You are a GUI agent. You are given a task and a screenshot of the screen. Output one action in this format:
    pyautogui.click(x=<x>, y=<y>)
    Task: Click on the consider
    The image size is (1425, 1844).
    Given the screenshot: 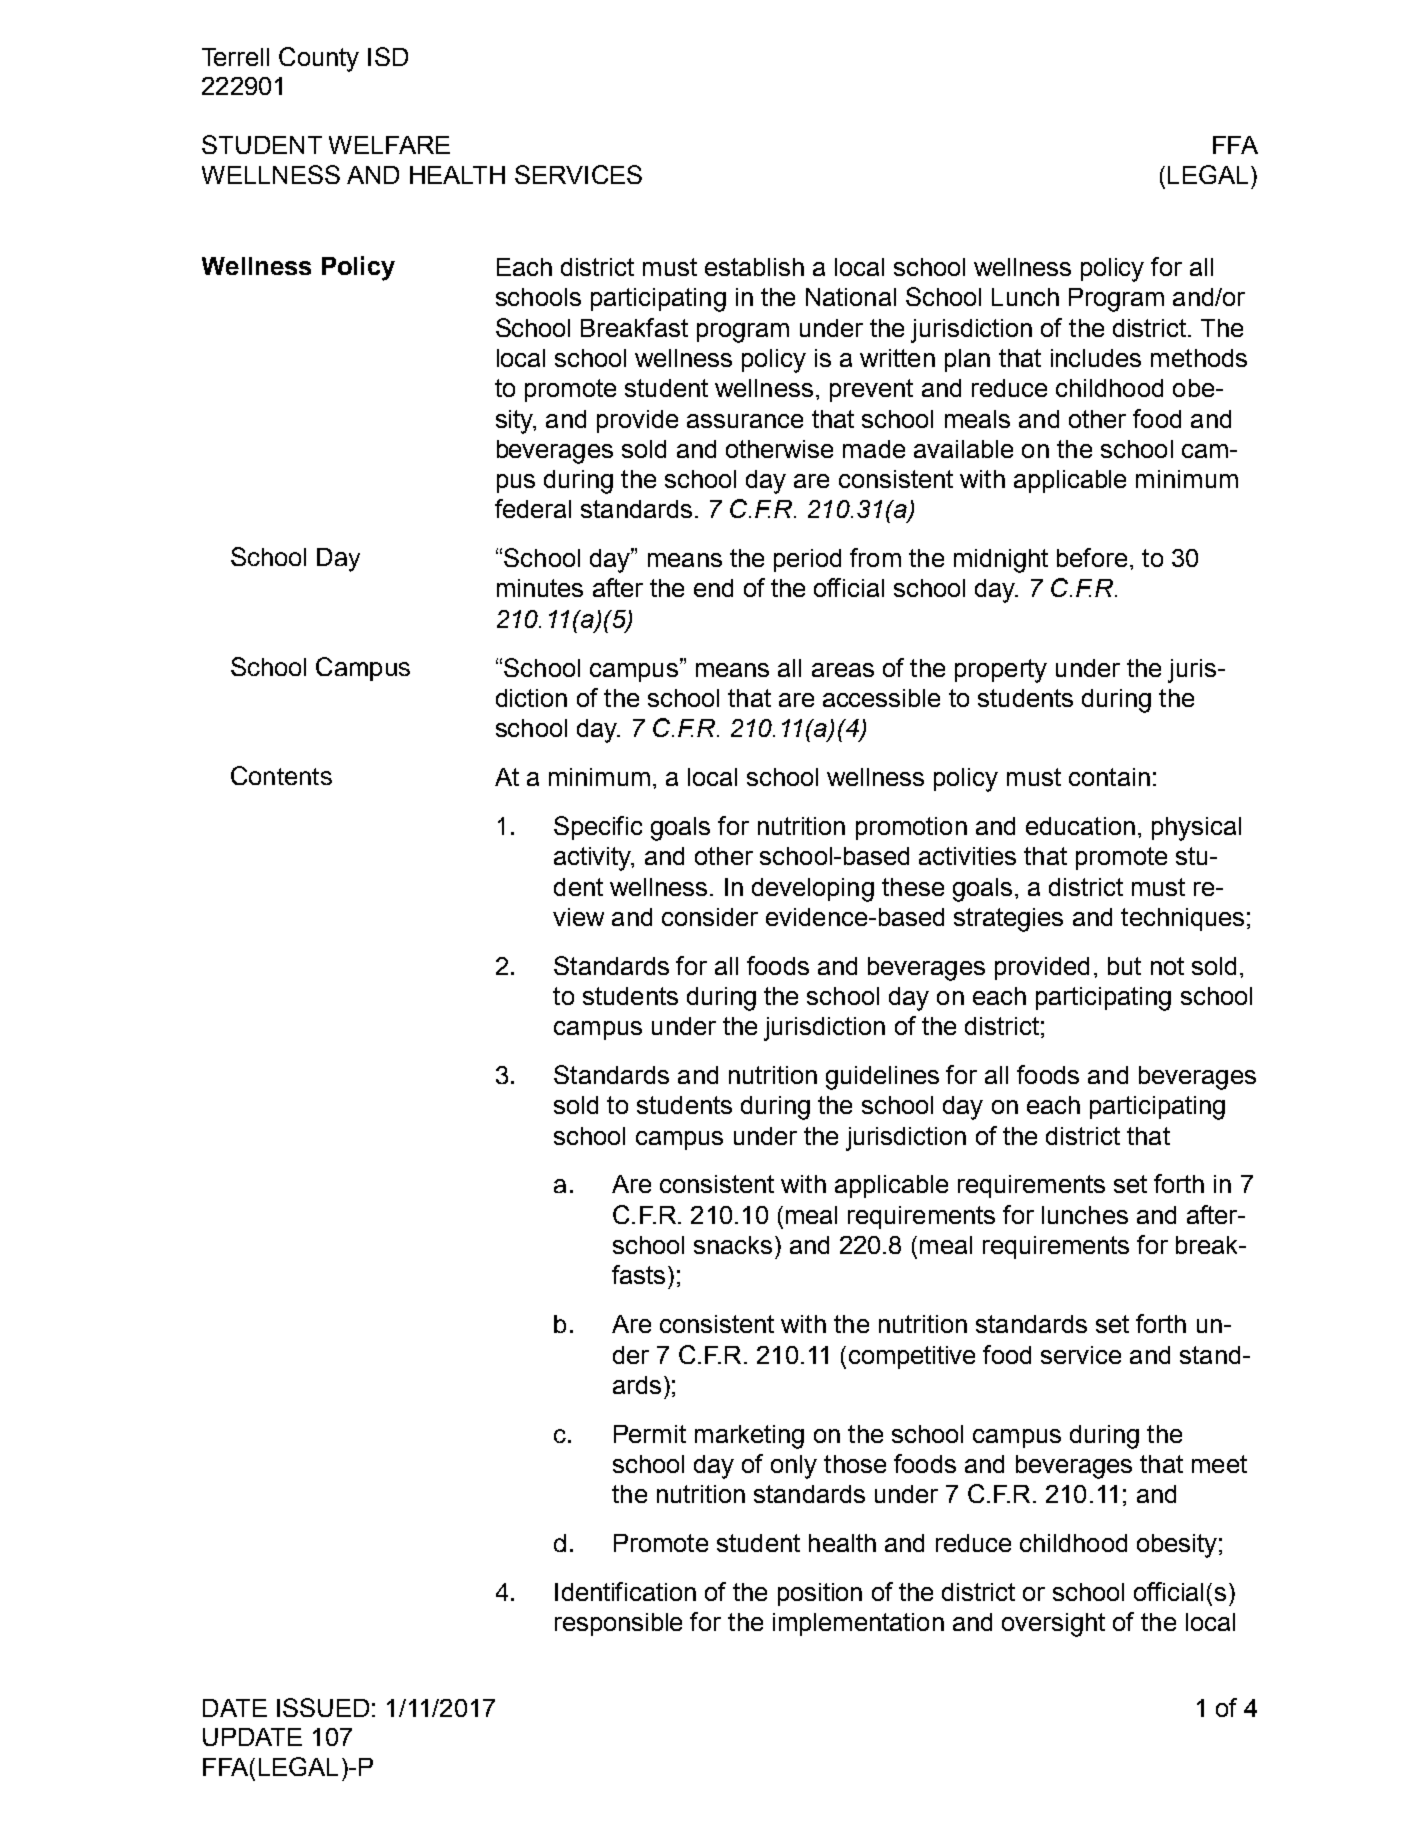 What is the action you would take?
    pyautogui.click(x=710, y=917)
